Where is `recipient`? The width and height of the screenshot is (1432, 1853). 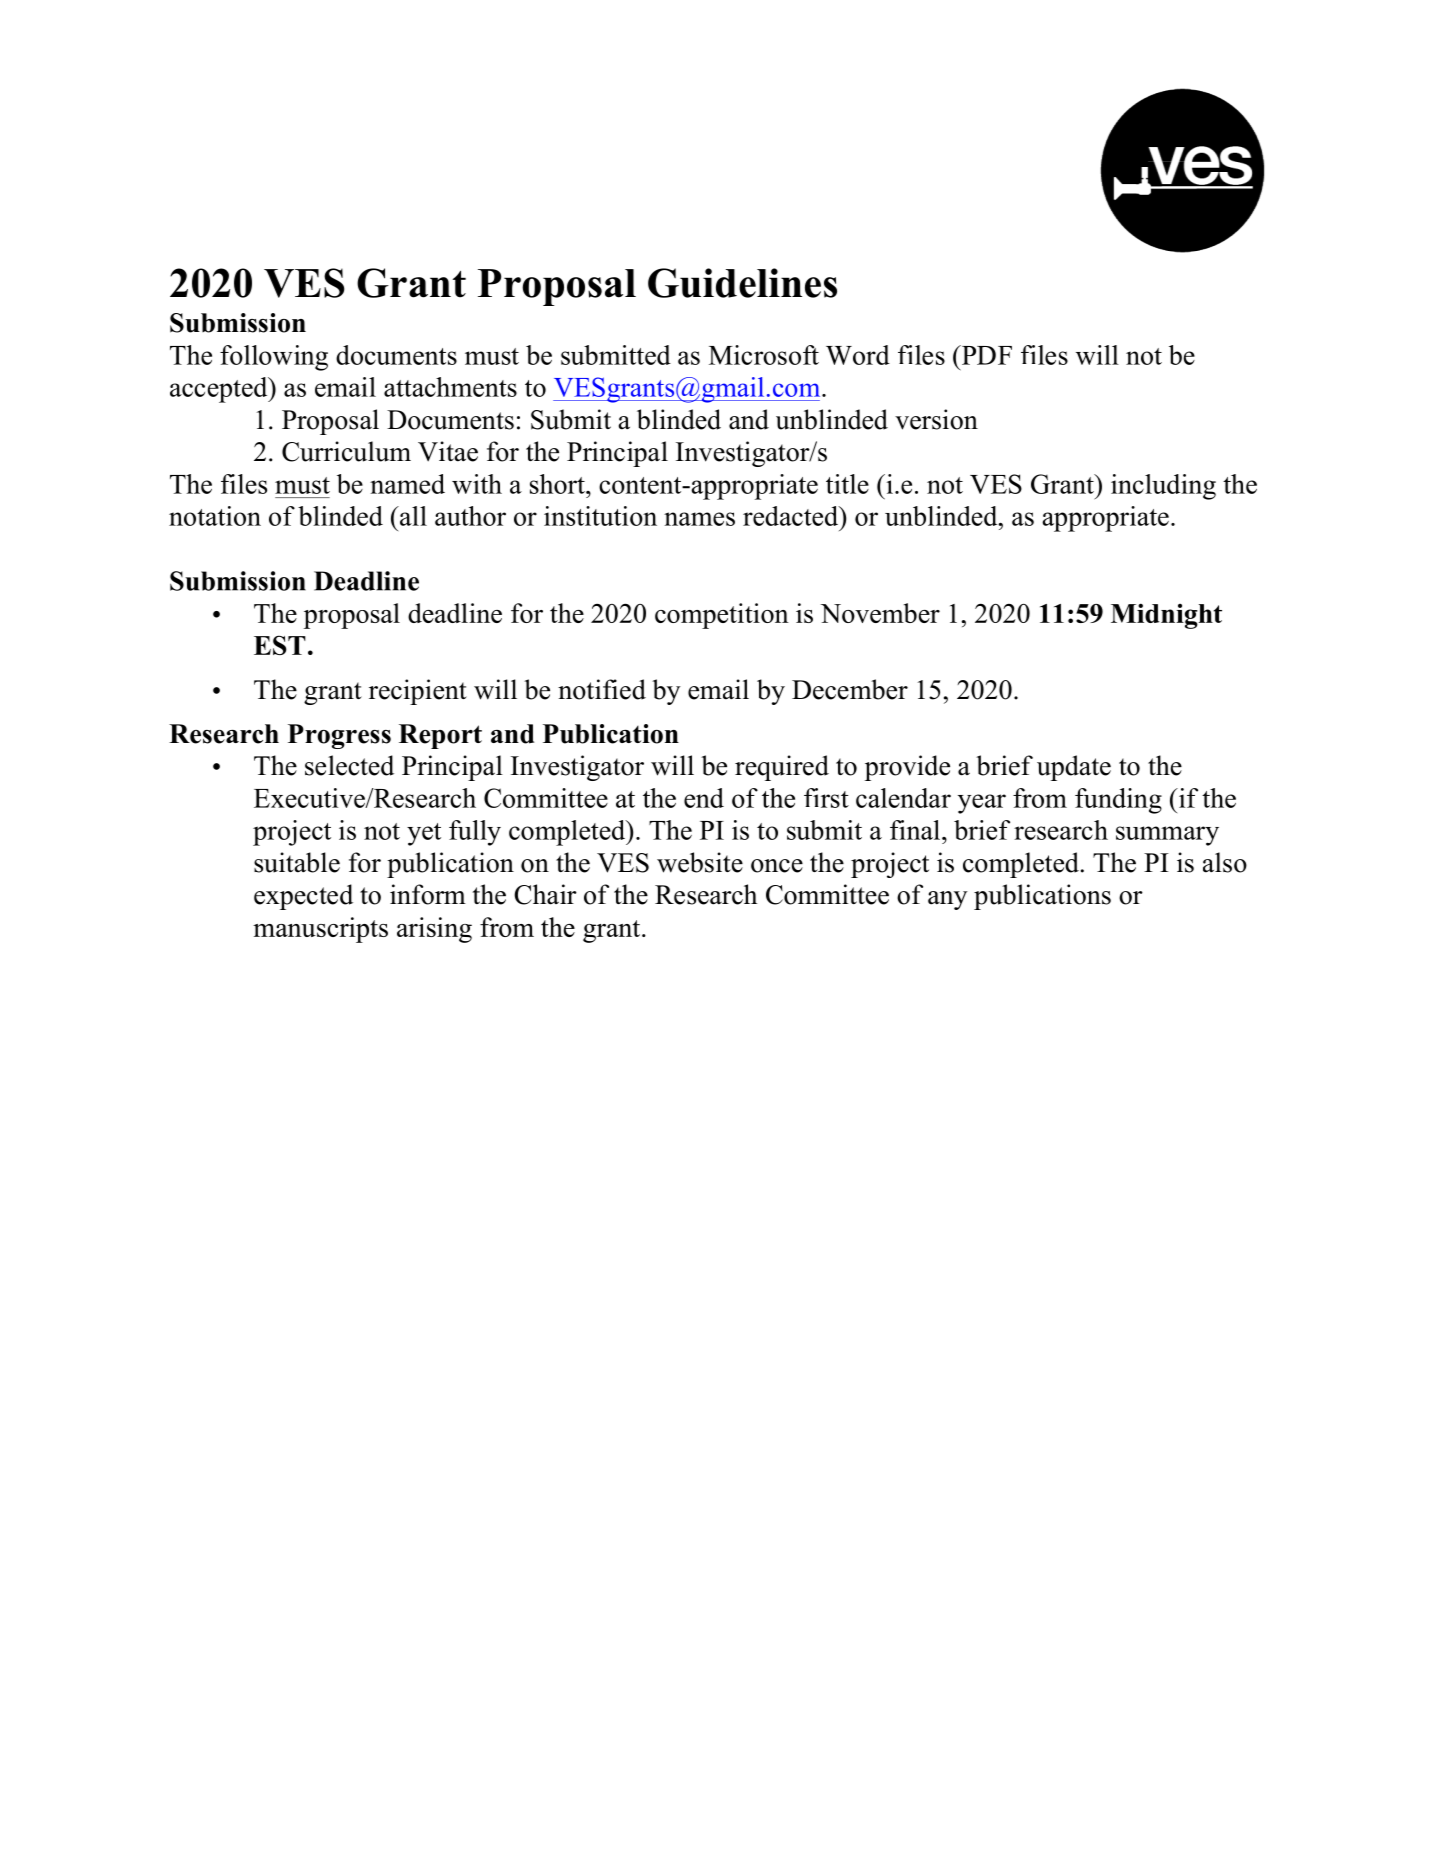 recipient is located at coordinates (418, 692).
